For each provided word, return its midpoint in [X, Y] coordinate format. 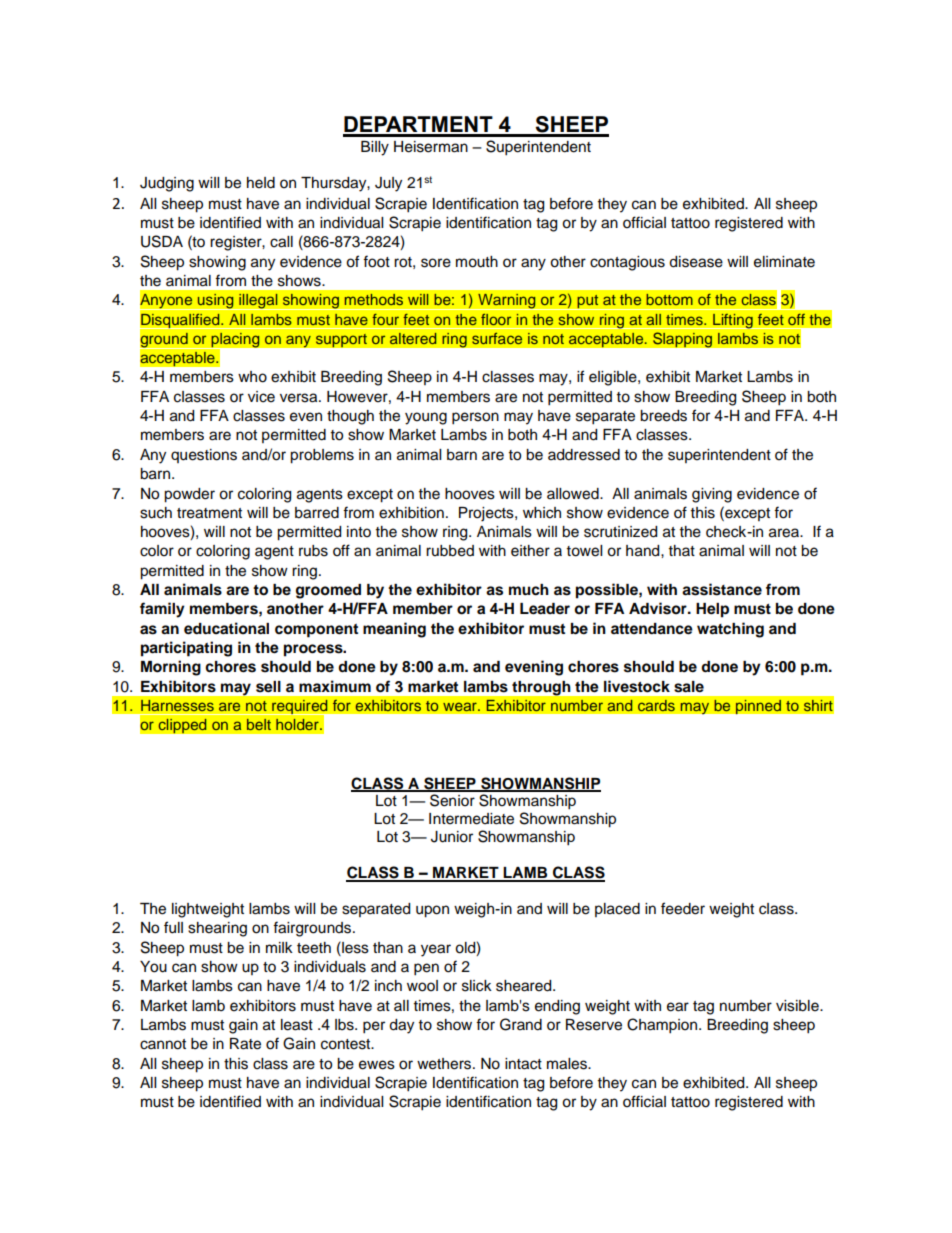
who [252, 377]
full [173, 927]
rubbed [450, 551]
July [388, 184]
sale [689, 687]
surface [497, 338]
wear [461, 707]
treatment [209, 513]
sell [268, 687]
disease [696, 262]
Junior [452, 837]
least [297, 1025]
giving [712, 495]
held [261, 183]
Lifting [733, 321]
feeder [683, 908]
